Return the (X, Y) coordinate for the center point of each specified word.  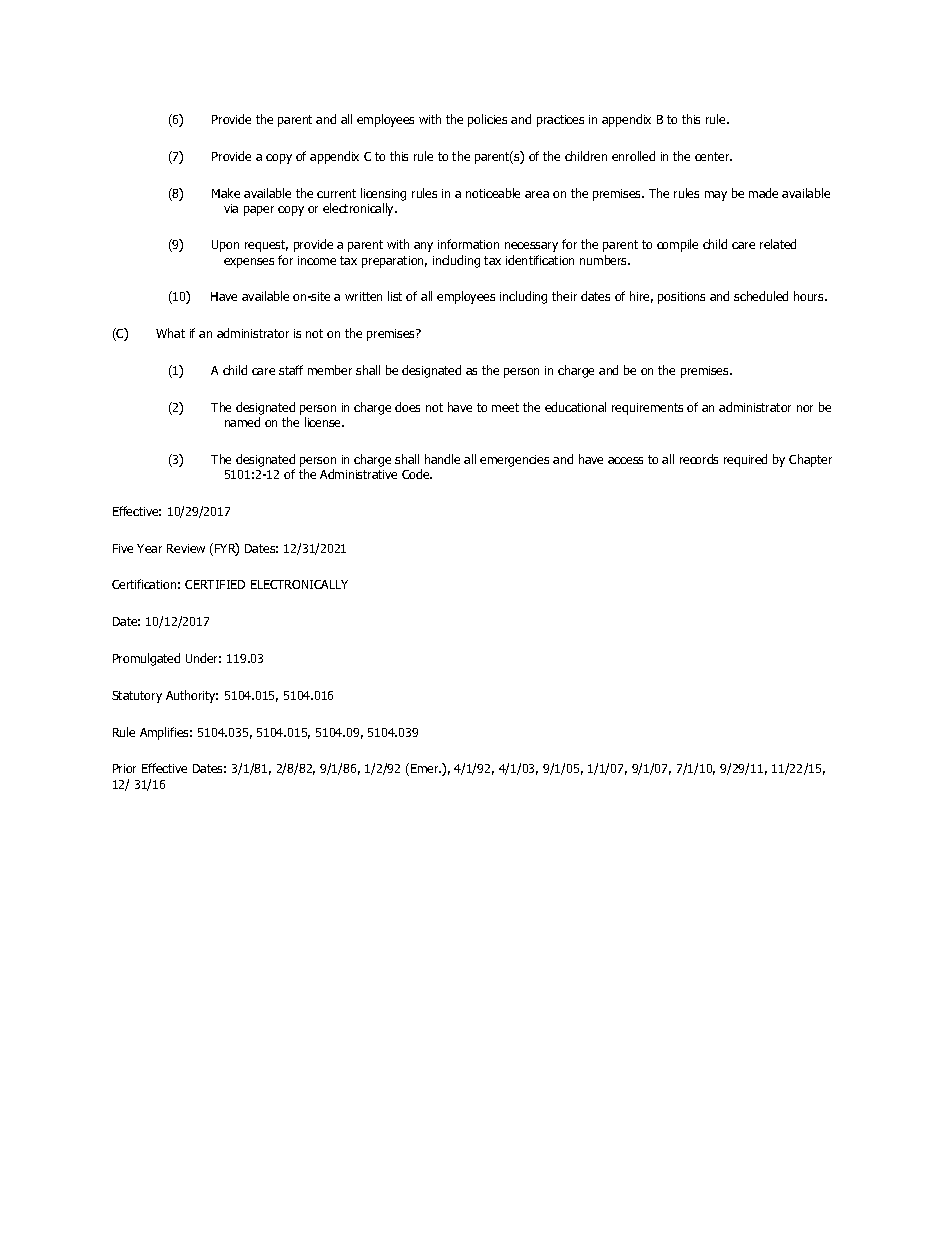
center (713, 156)
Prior (124, 768)
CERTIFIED (215, 584)
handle (442, 459)
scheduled (761, 296)
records (699, 459)
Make (226, 193)
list (395, 296)
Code (417, 474)
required (745, 460)
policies (487, 120)
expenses (249, 263)
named (242, 422)
